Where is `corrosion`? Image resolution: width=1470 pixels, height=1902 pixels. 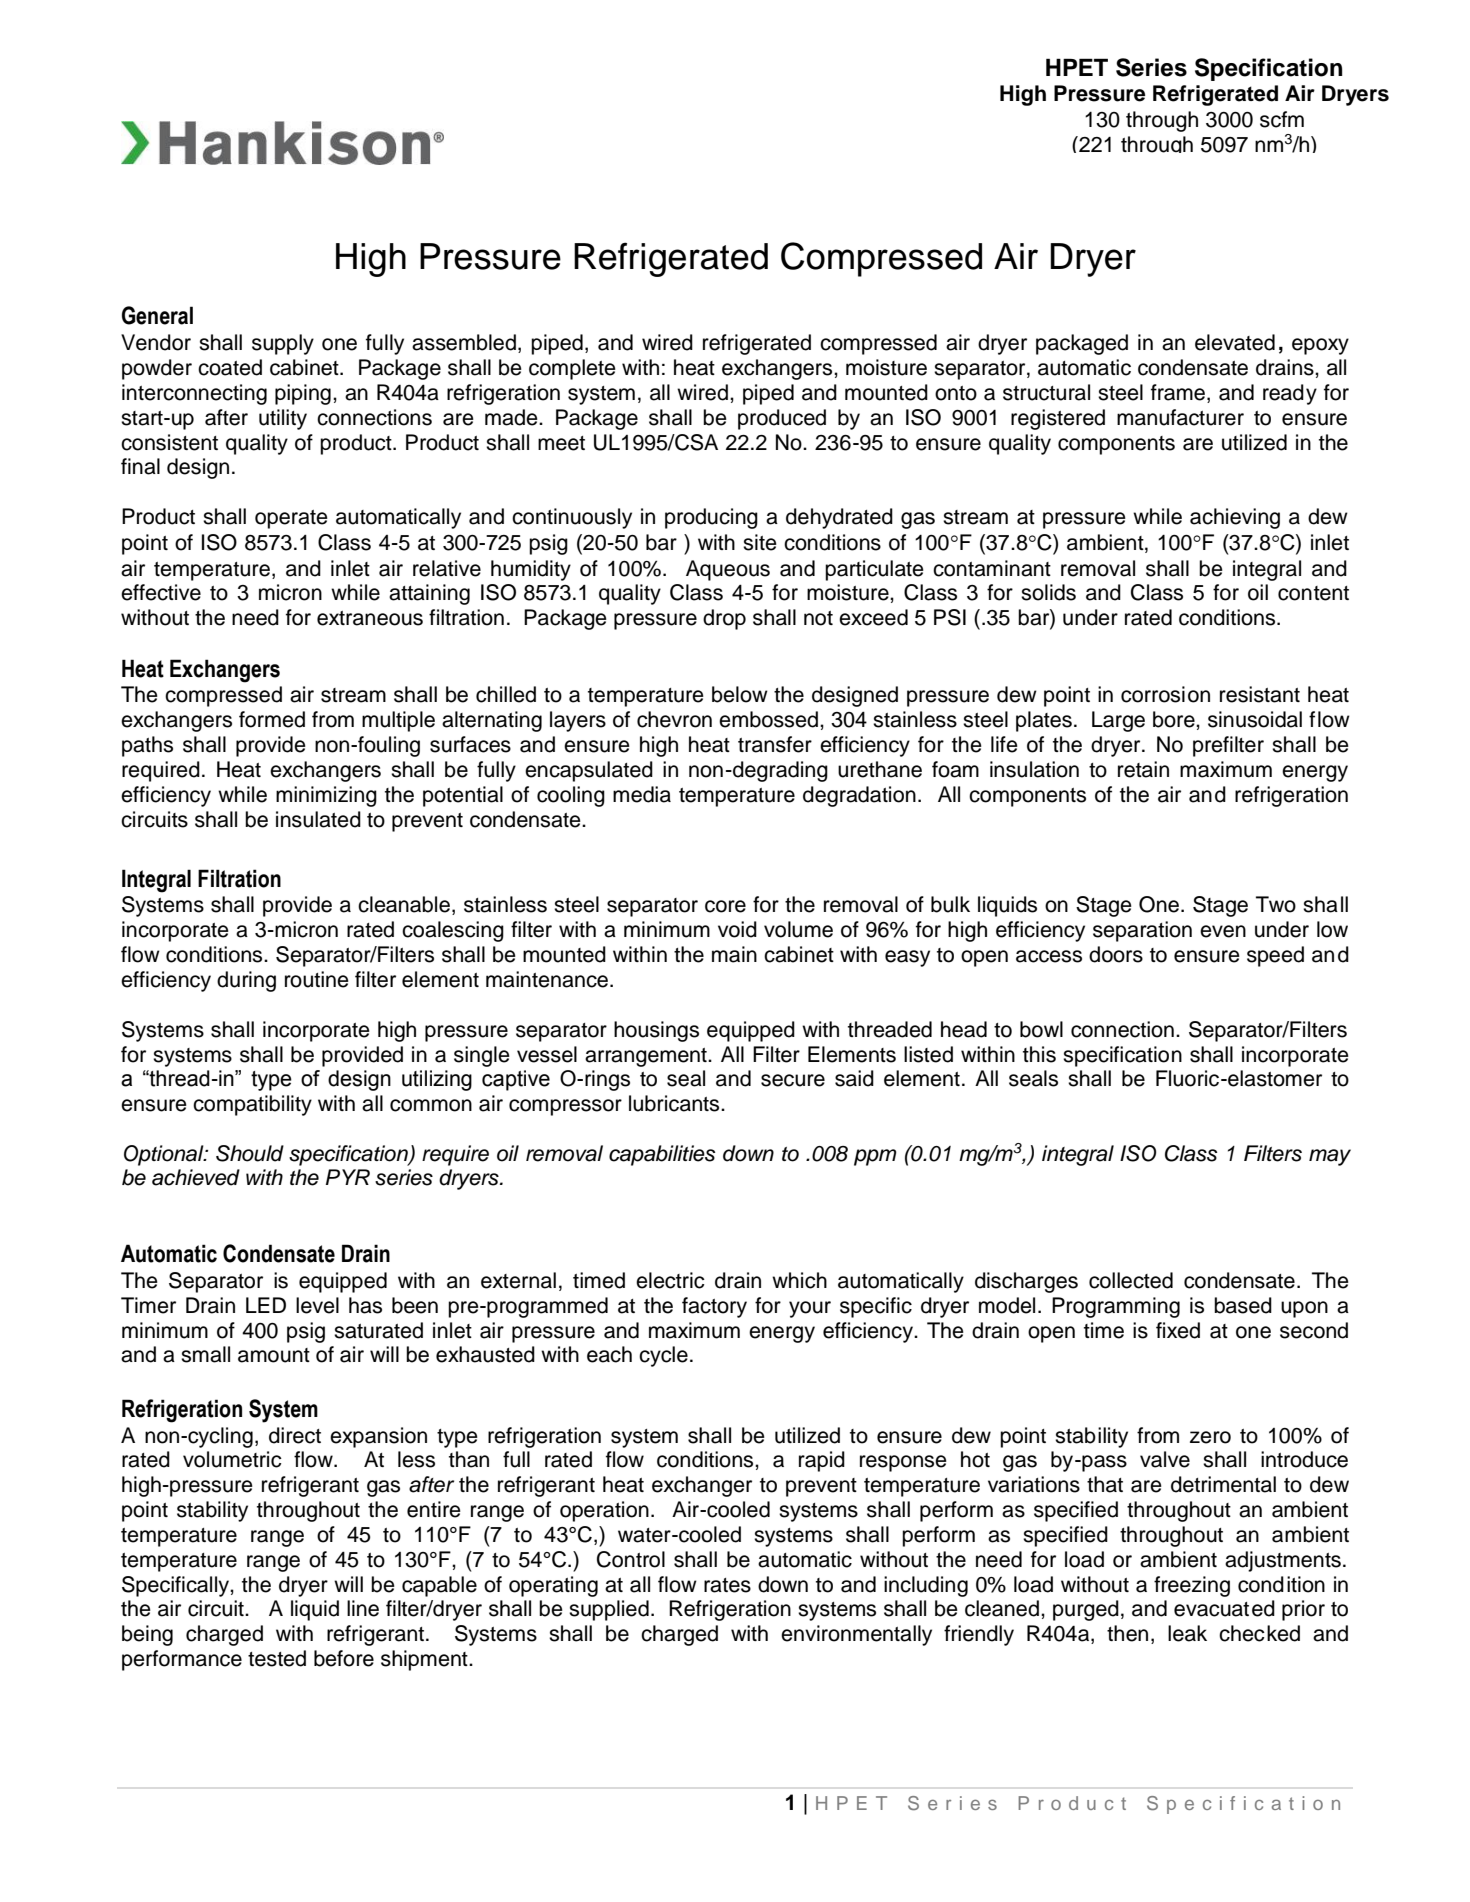
corrosion is located at coordinates (1165, 694).
